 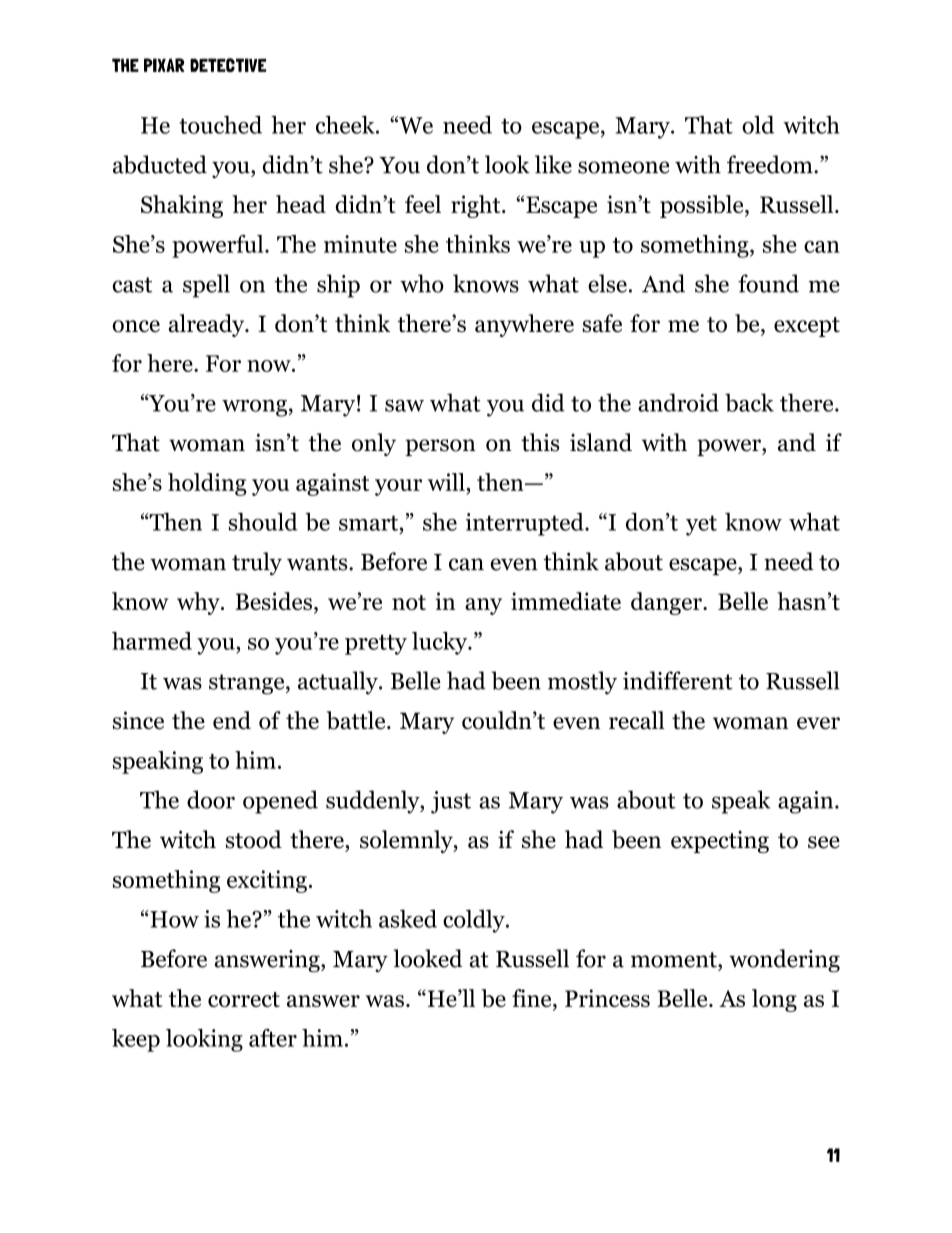 I want to click on interrupted, so click(x=526, y=524).
